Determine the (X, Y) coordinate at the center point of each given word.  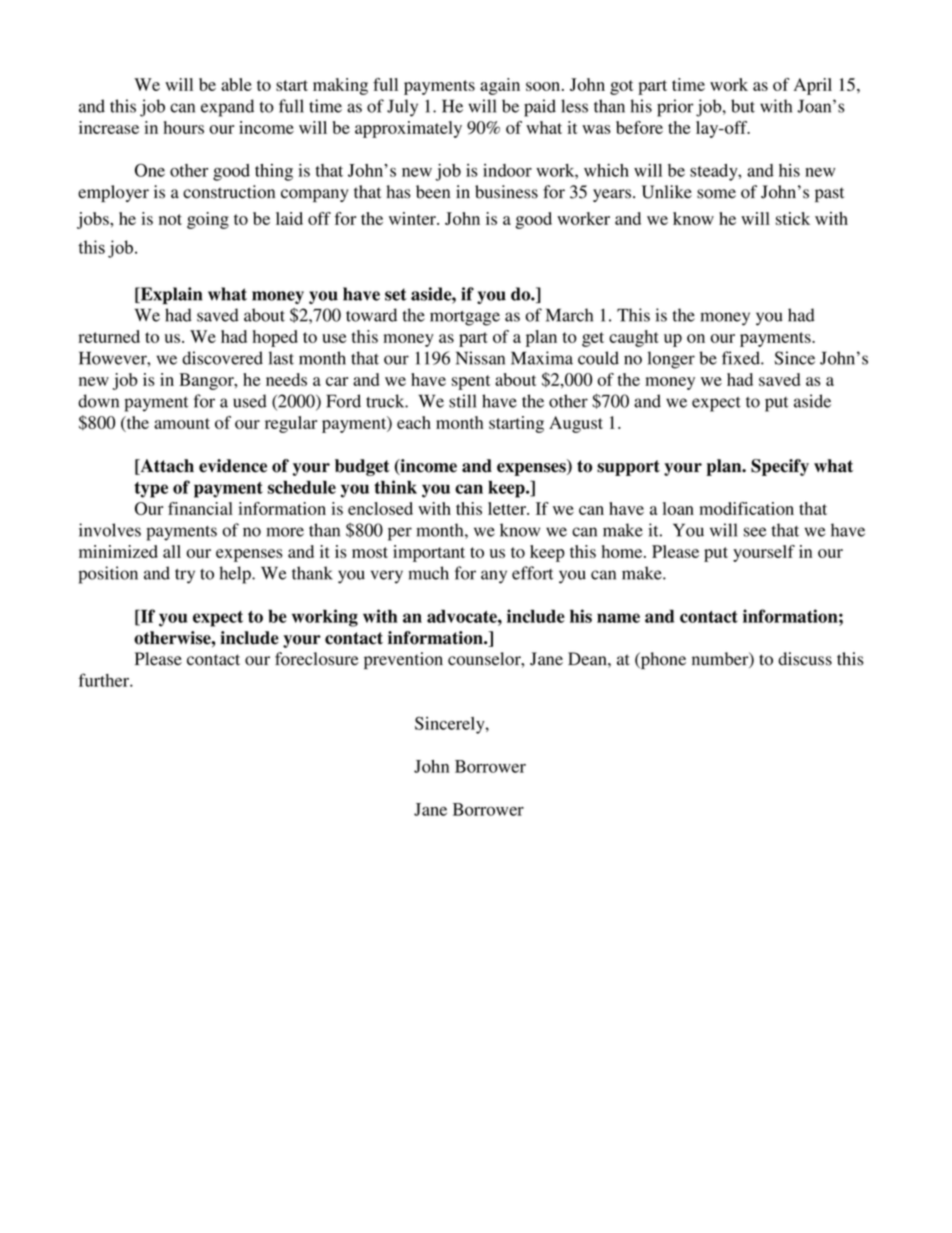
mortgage (465, 318)
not (170, 219)
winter (413, 218)
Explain (170, 295)
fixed (742, 358)
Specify (780, 467)
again (500, 86)
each (414, 422)
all (172, 551)
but (743, 106)
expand (227, 108)
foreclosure (317, 659)
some (716, 194)
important (429, 553)
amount (182, 423)
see (755, 532)
